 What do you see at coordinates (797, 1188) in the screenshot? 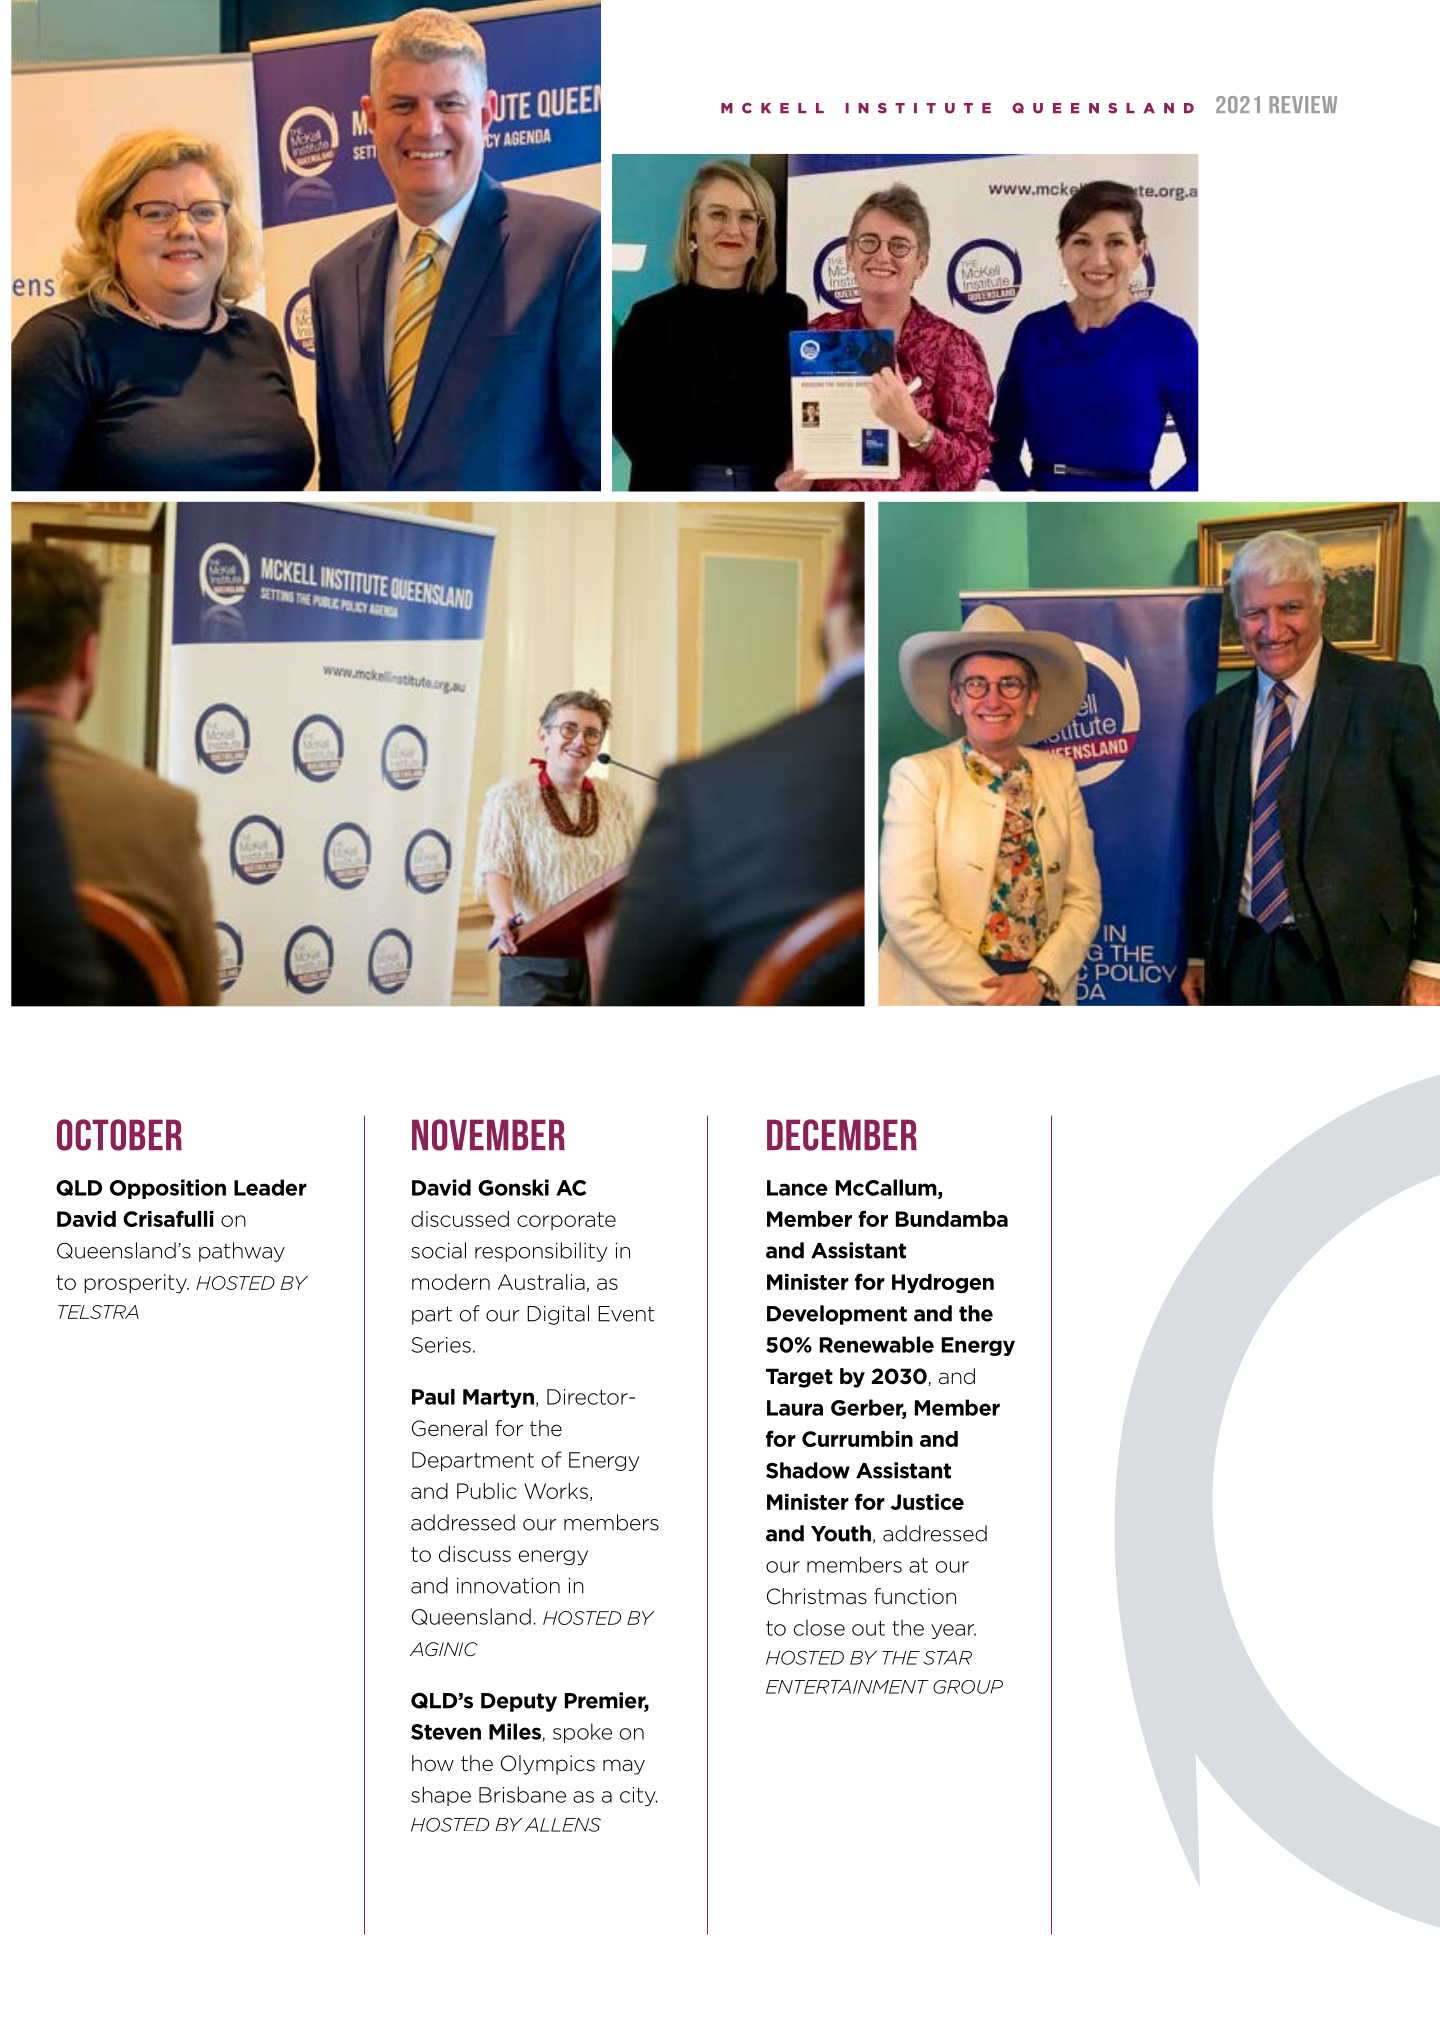
I see `Lance` at bounding box center [797, 1188].
